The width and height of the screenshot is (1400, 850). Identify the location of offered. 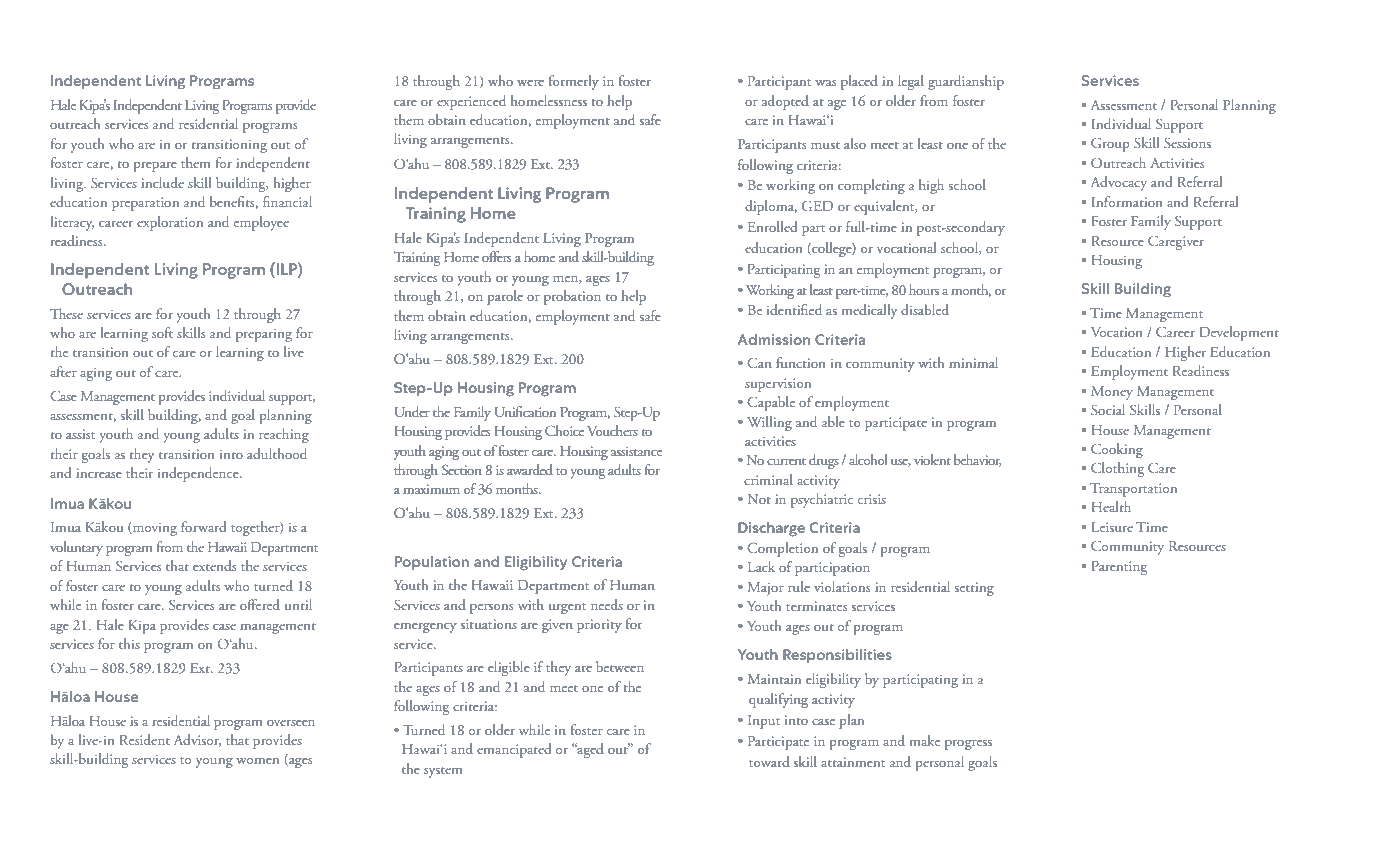
(260, 604).
